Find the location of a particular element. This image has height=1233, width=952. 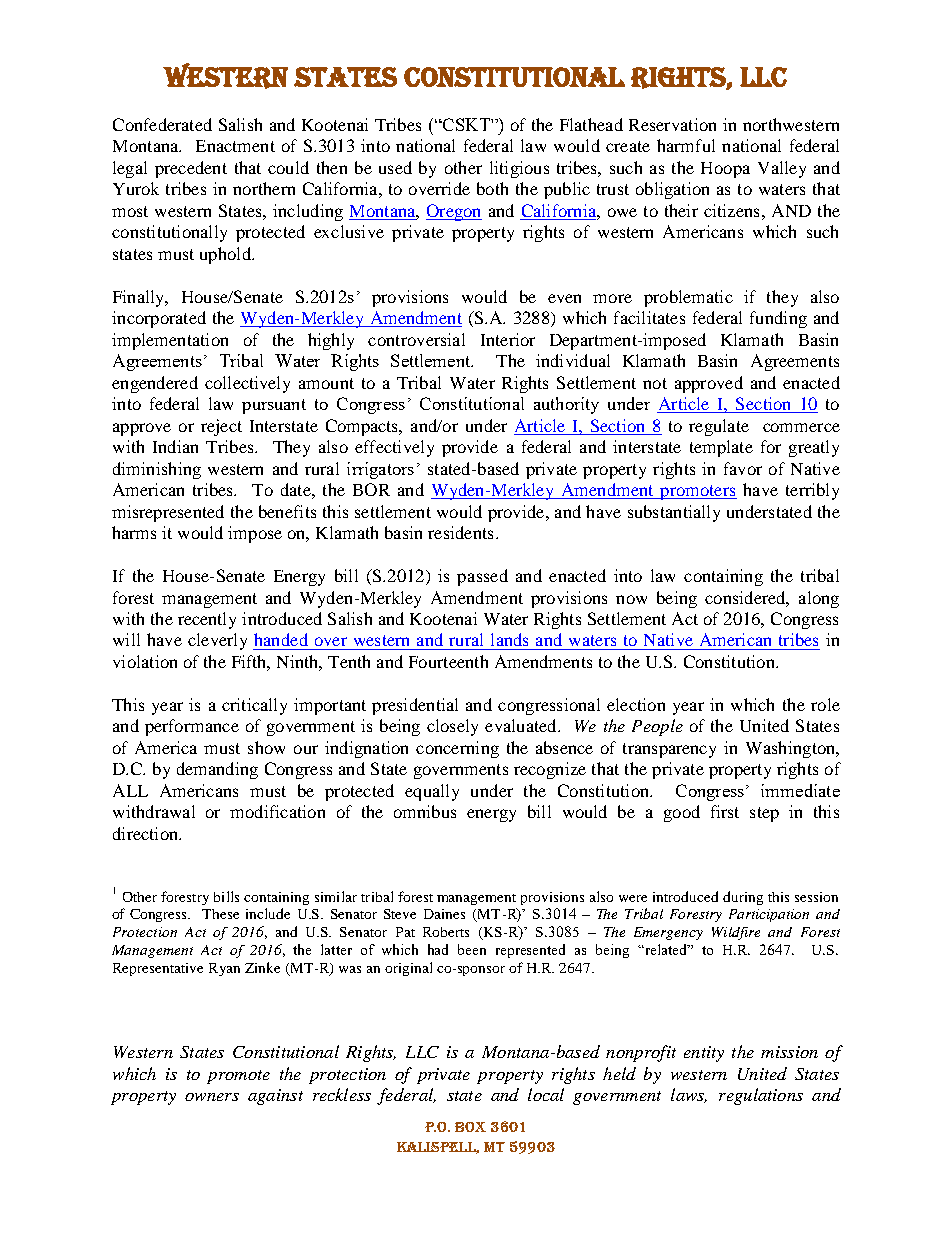

litigious is located at coordinates (519, 169).
